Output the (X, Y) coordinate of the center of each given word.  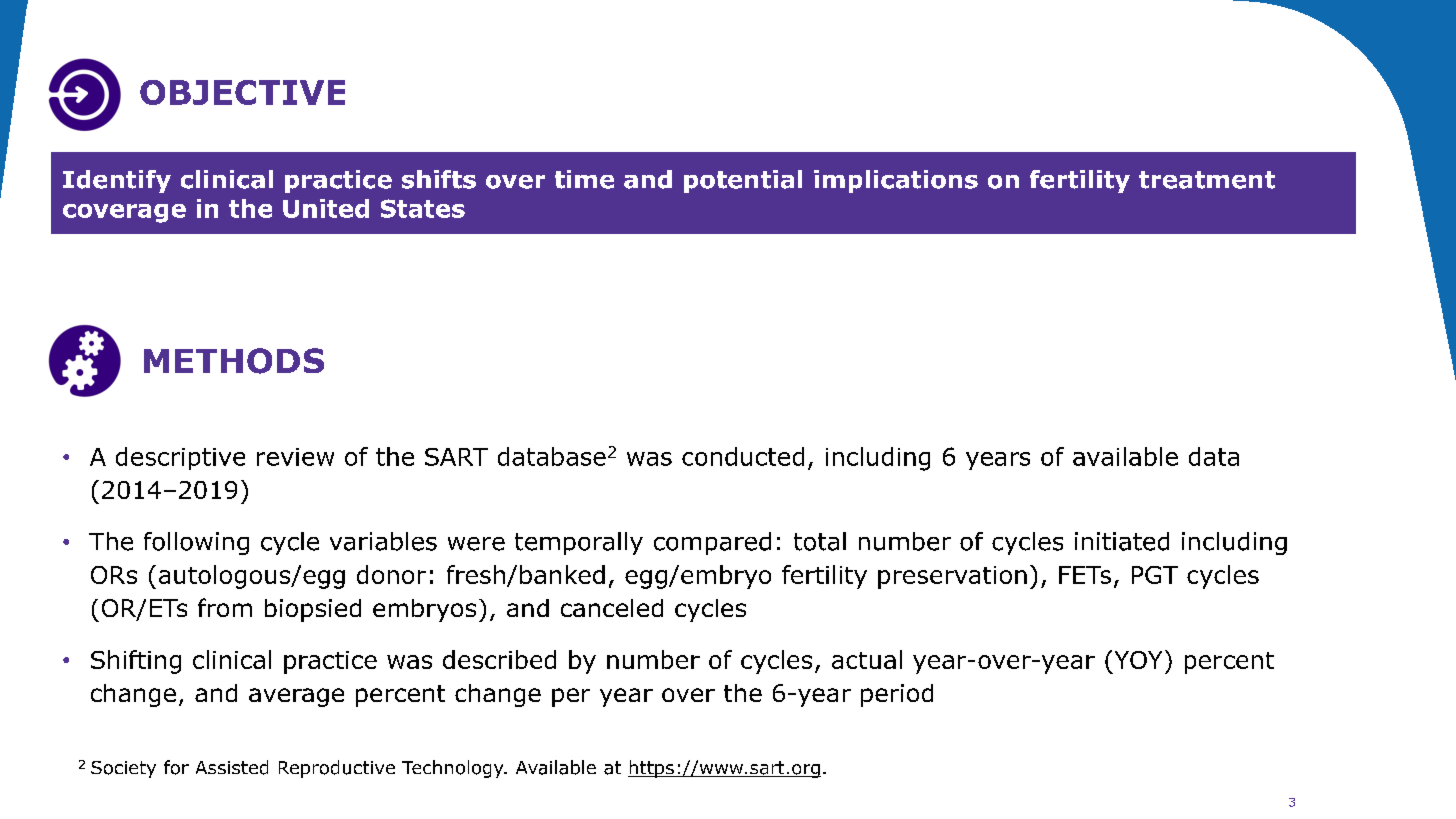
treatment (1207, 180)
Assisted (232, 767)
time (584, 179)
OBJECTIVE (242, 92)
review (295, 457)
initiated (1122, 541)
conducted (743, 456)
